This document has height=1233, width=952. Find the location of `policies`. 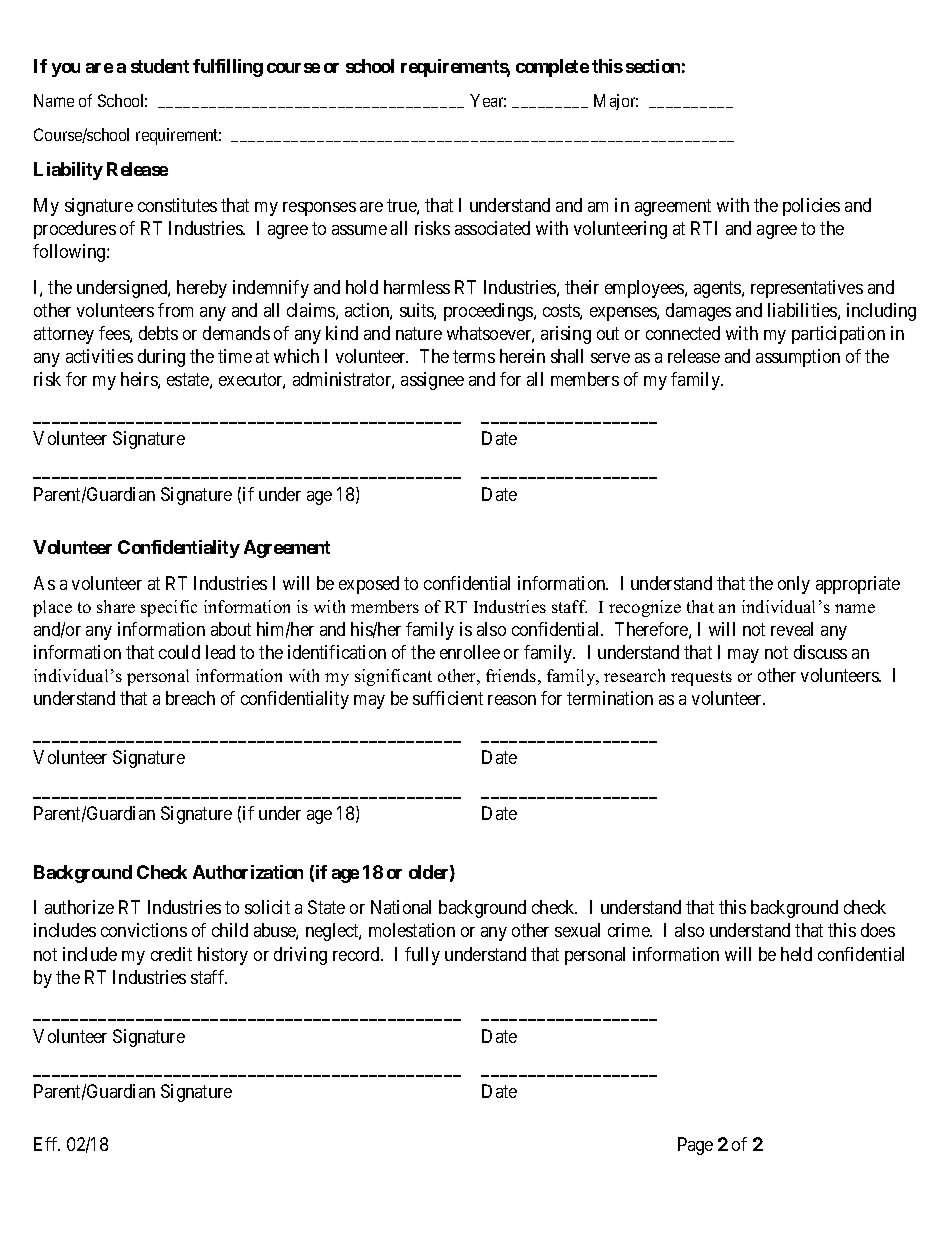

policies is located at coordinates (811, 207).
